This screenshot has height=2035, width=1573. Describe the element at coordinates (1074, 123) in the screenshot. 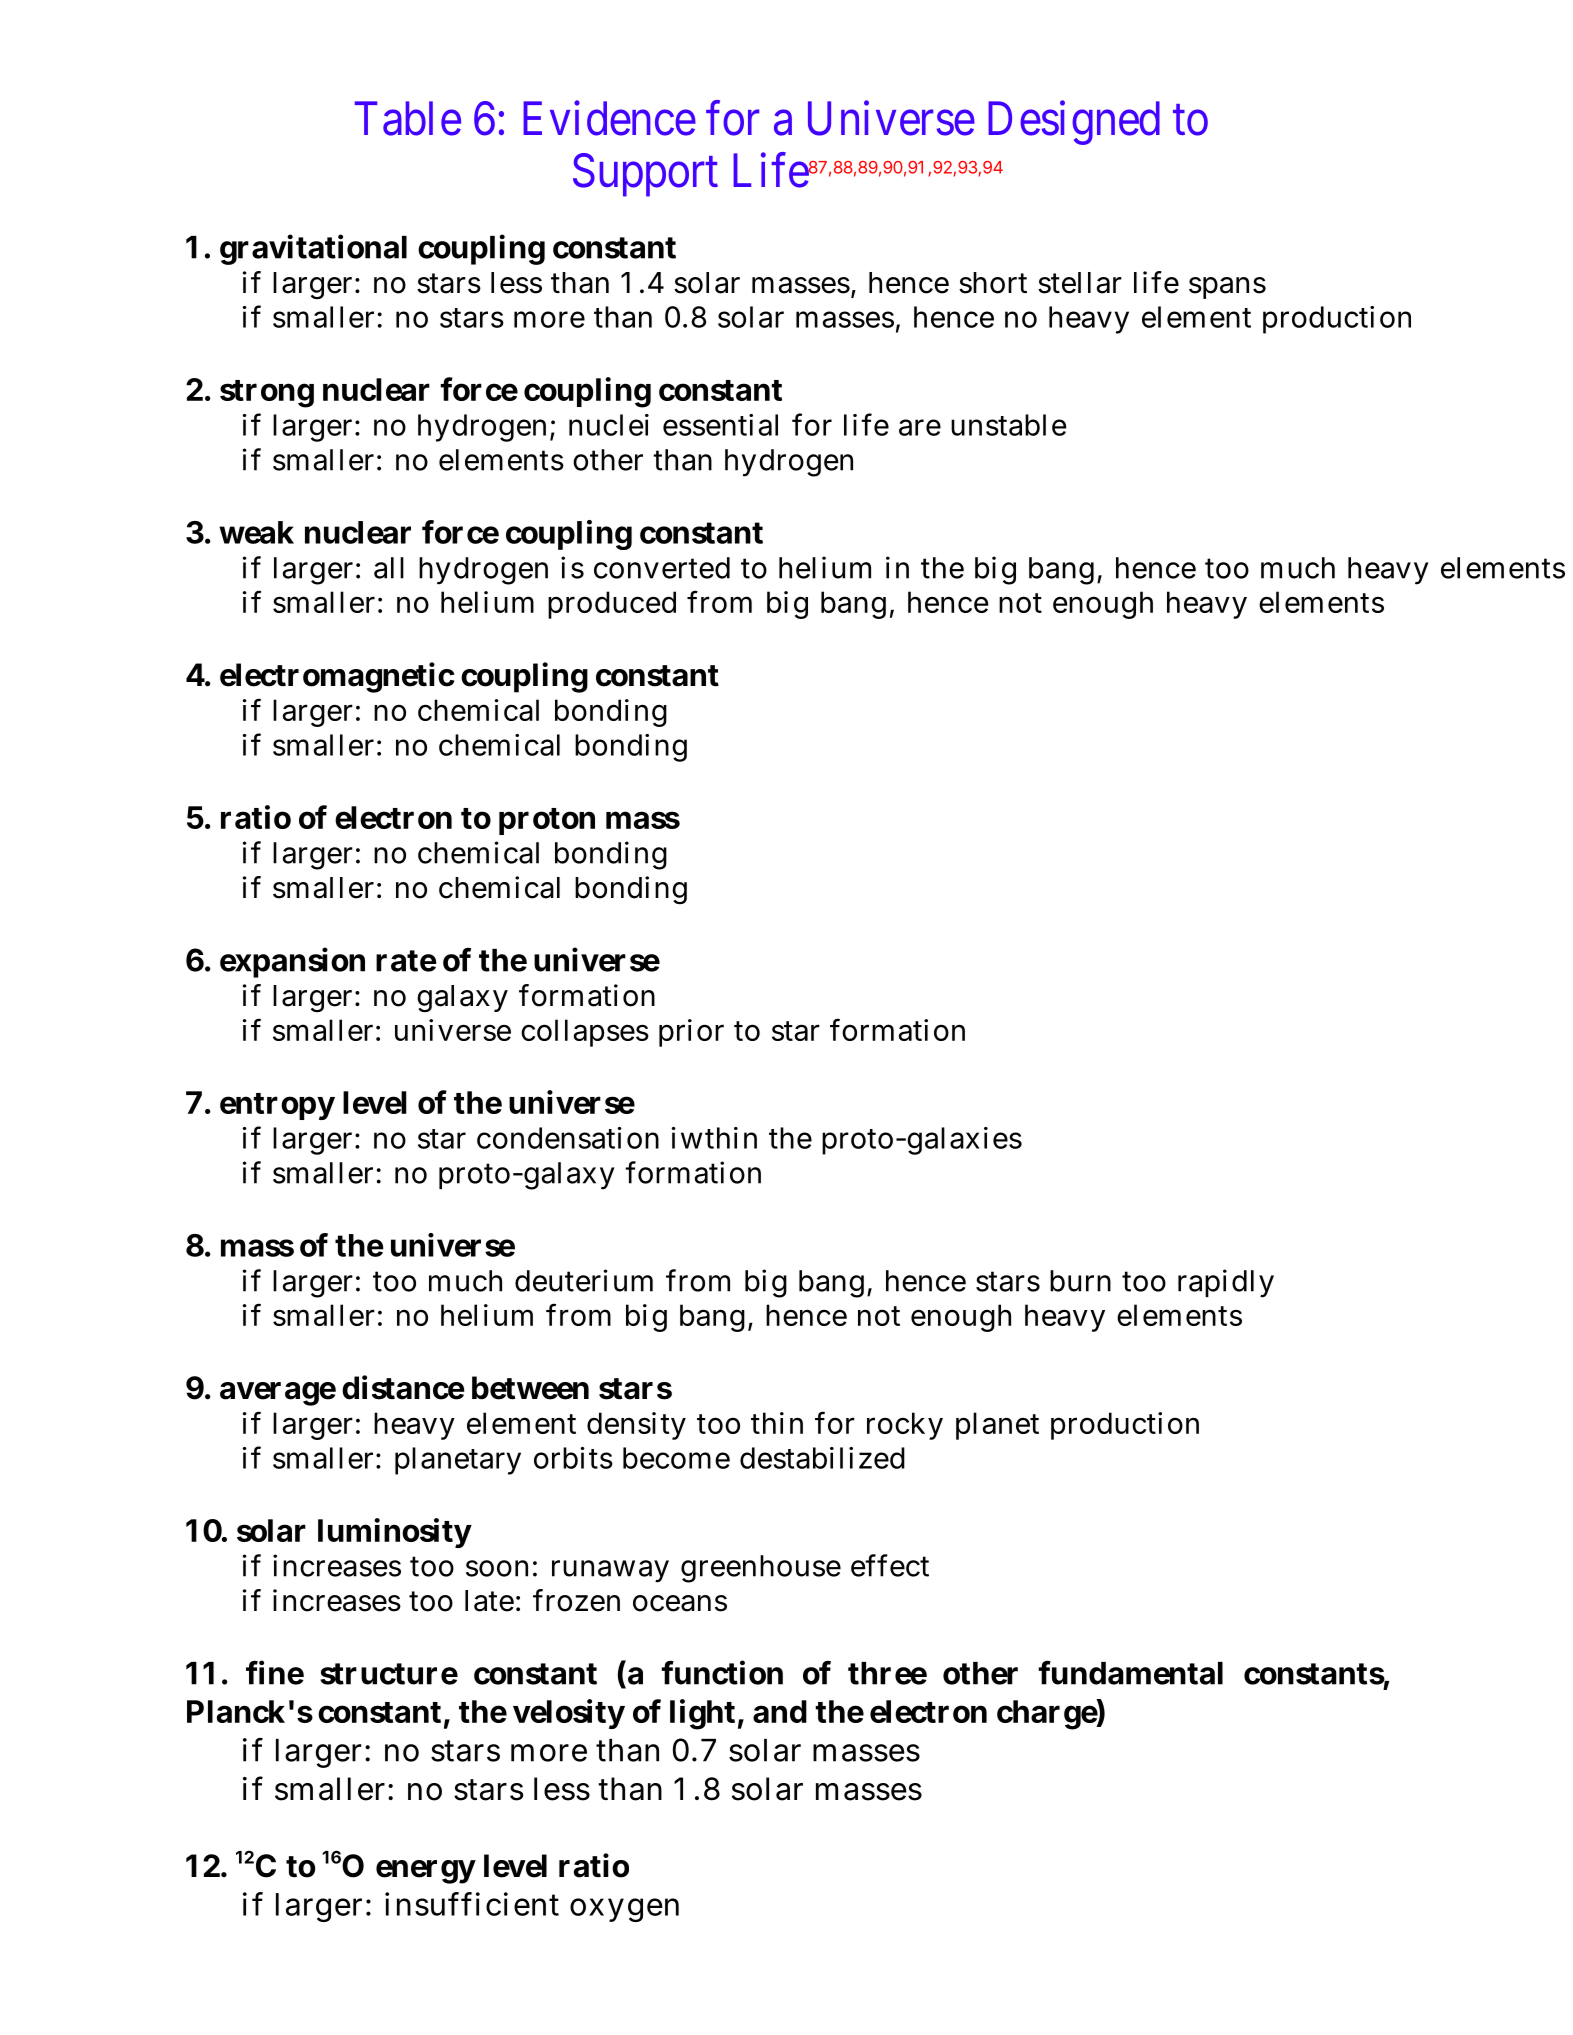

I see `Designed` at that location.
